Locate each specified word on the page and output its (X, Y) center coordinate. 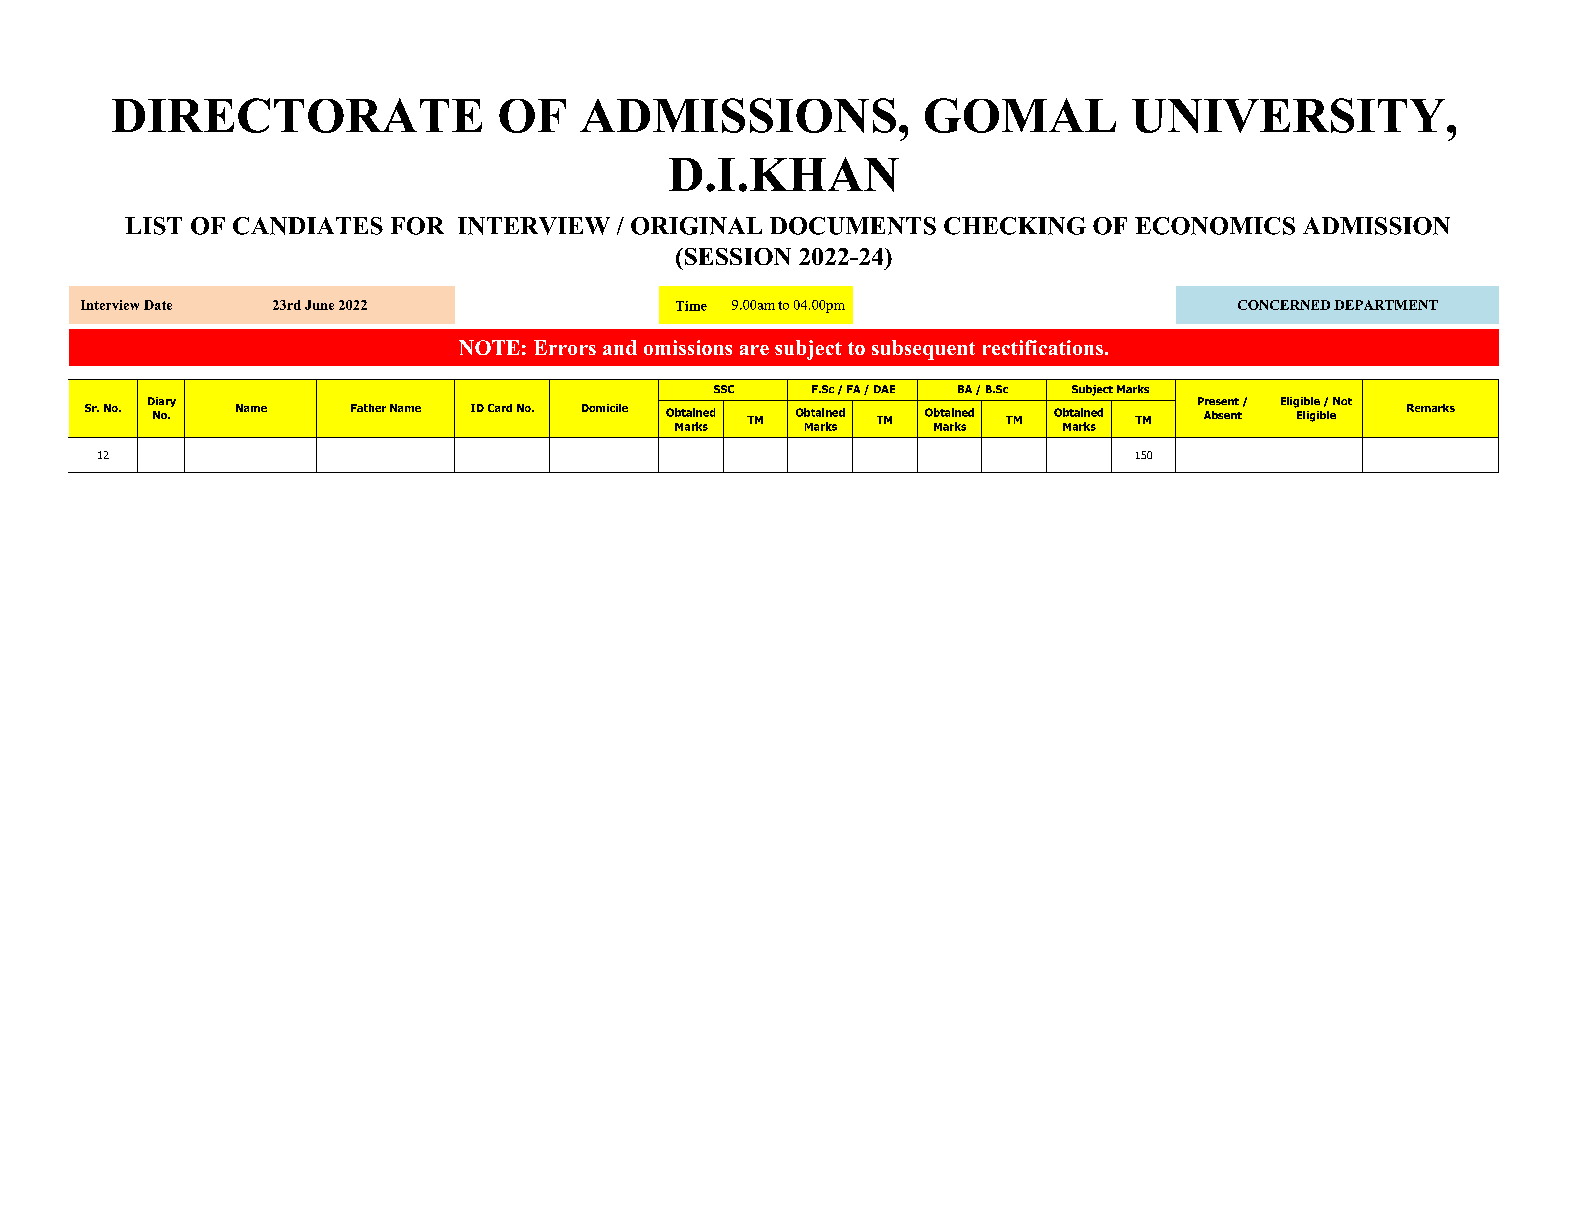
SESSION (736, 256)
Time (691, 306)
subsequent (923, 350)
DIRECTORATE (297, 115)
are (754, 350)
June (319, 305)
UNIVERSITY (1288, 115)
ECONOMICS (1215, 226)
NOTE (489, 347)
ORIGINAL (696, 226)
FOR (417, 226)
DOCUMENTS (853, 226)
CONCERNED (1284, 305)
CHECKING (1015, 226)
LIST (153, 226)
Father (368, 408)
